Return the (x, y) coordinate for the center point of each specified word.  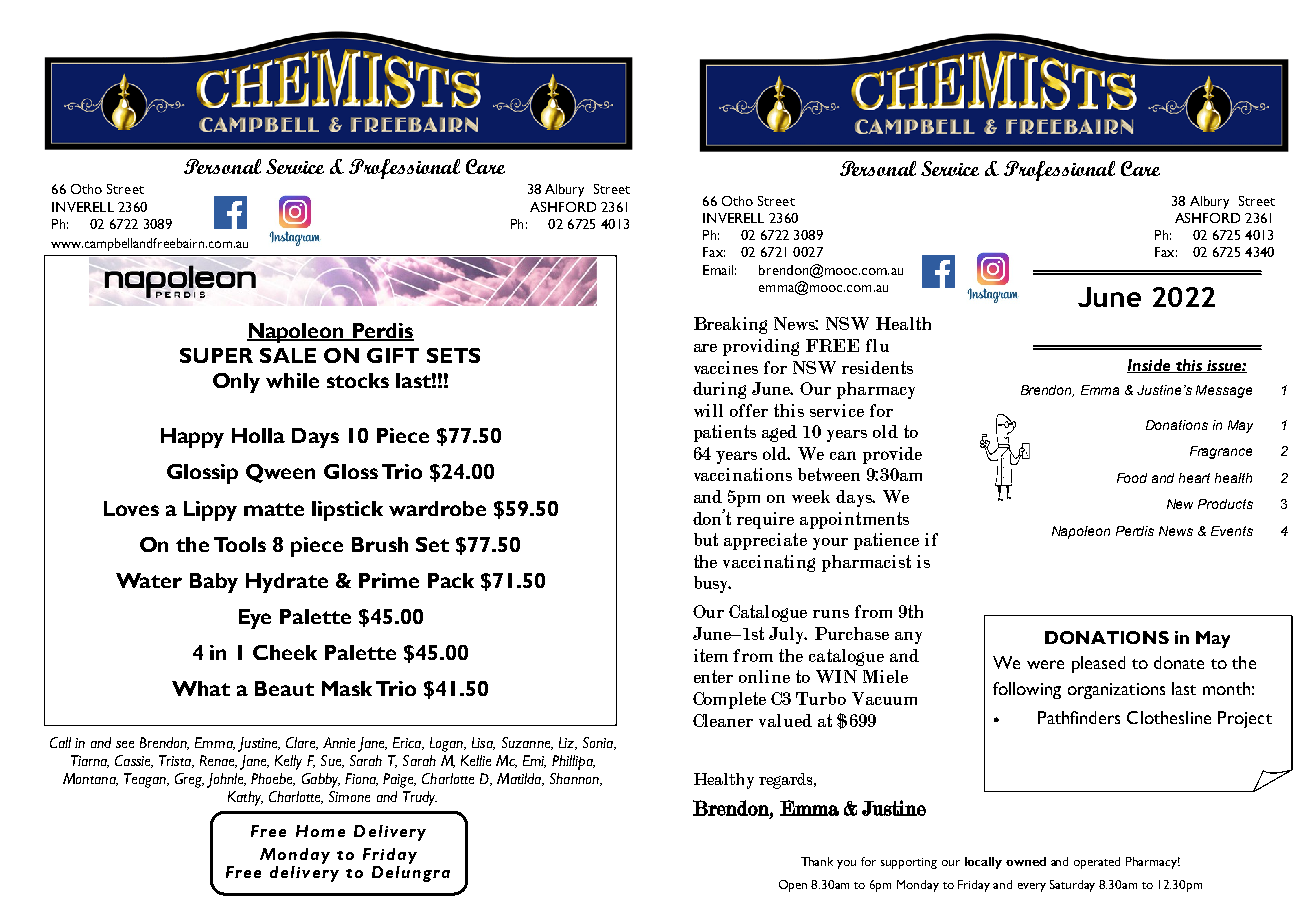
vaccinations (743, 474)
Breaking (730, 325)
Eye (255, 619)
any (908, 638)
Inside (1150, 366)
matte (274, 509)
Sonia (599, 743)
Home (320, 831)
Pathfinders (1079, 717)
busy (712, 584)
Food (1132, 478)
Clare (302, 743)
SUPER (216, 355)
